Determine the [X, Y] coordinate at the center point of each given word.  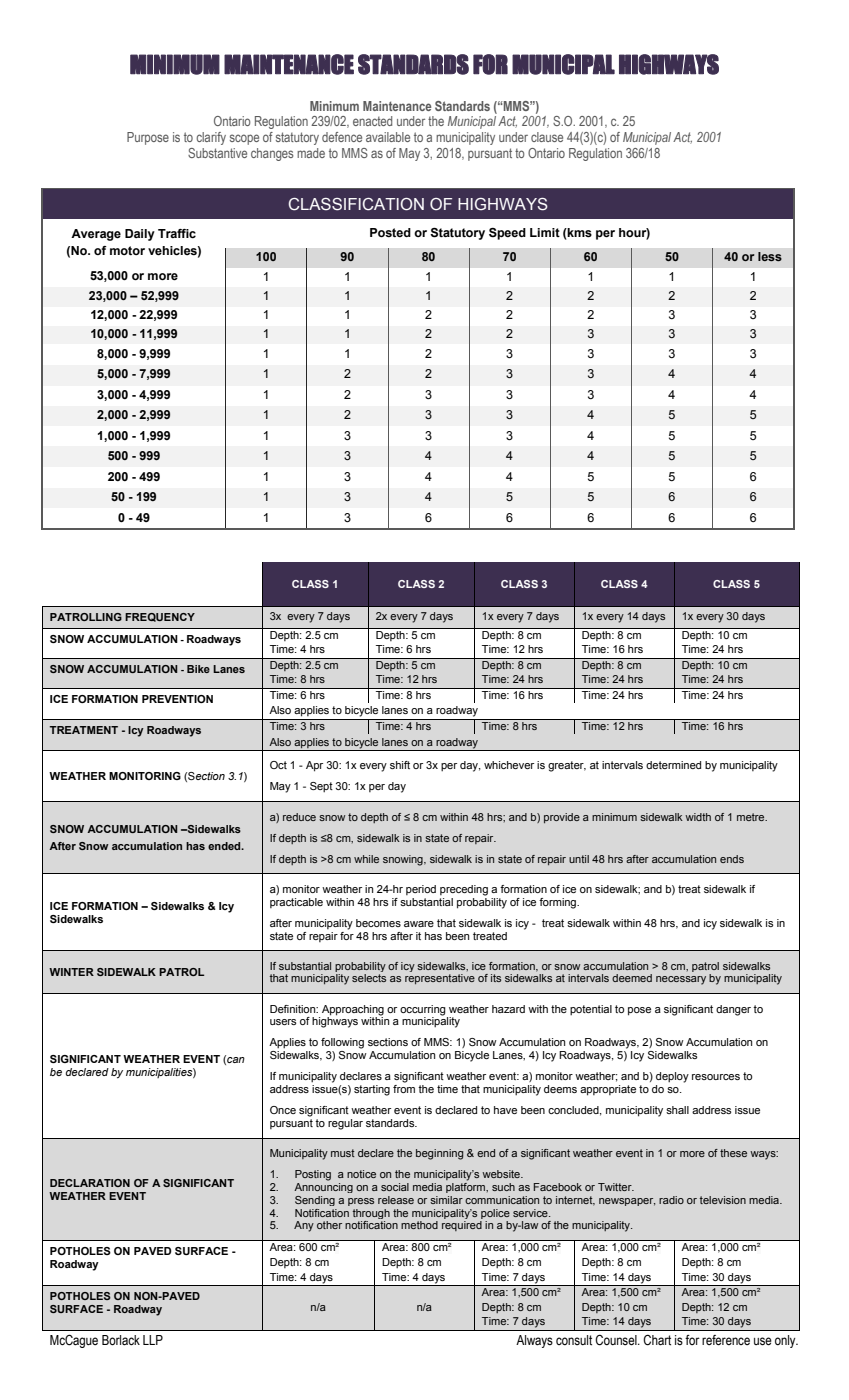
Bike [198, 669]
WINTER [71, 972]
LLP [153, 1340]
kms [579, 233]
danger [733, 1010]
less [770, 256]
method [419, 1225]
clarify [211, 138]
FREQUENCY [160, 617]
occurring [423, 1010]
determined [673, 765]
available [388, 137]
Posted [390, 233]
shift [400, 765]
